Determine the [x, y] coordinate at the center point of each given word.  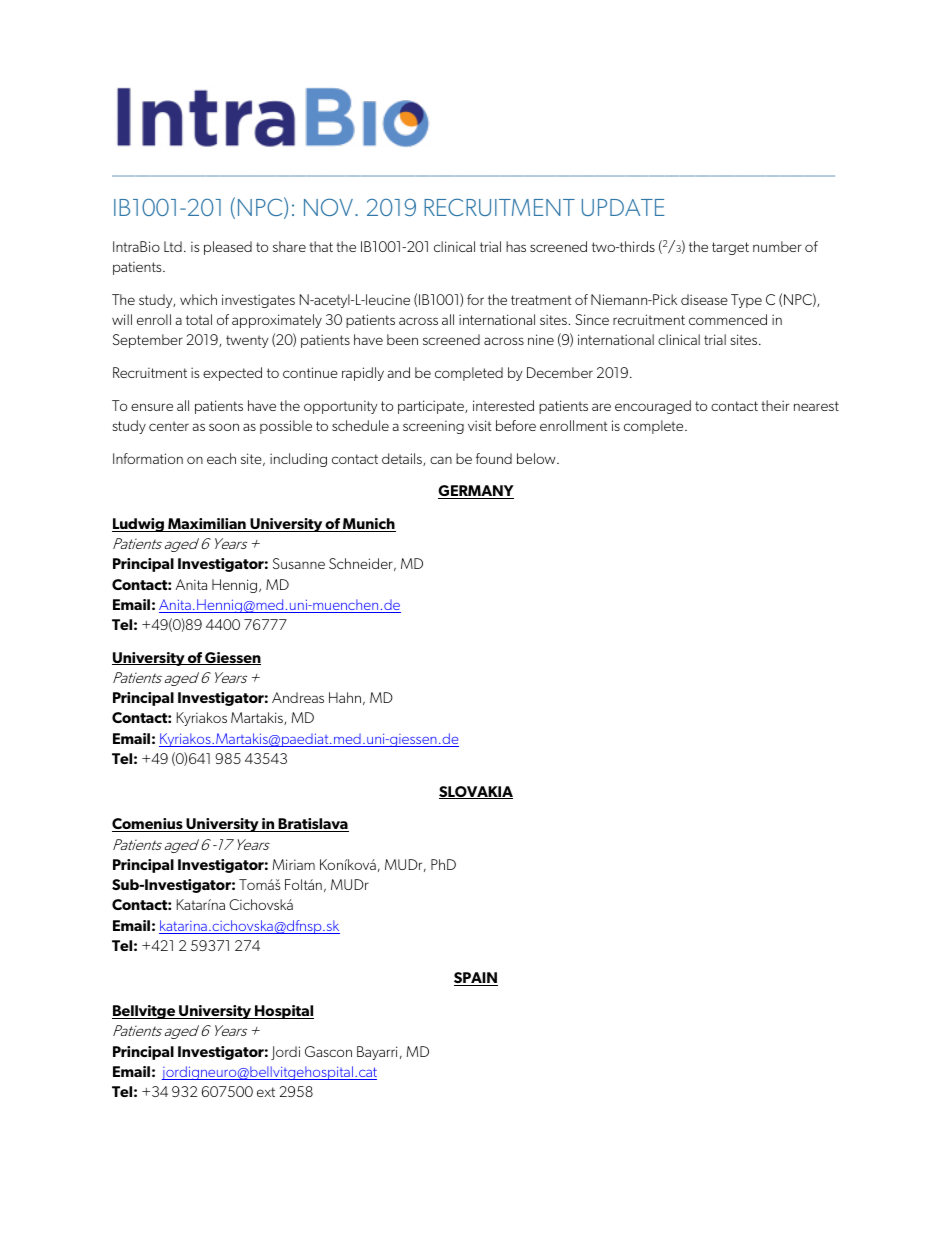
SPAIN [476, 979]
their [775, 405]
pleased [228, 248]
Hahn [345, 697]
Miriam [294, 864]
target [730, 248]
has [516, 246]
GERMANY [476, 492]
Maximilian [207, 525]
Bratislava [312, 825]
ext [266, 1092]
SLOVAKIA [476, 792]
